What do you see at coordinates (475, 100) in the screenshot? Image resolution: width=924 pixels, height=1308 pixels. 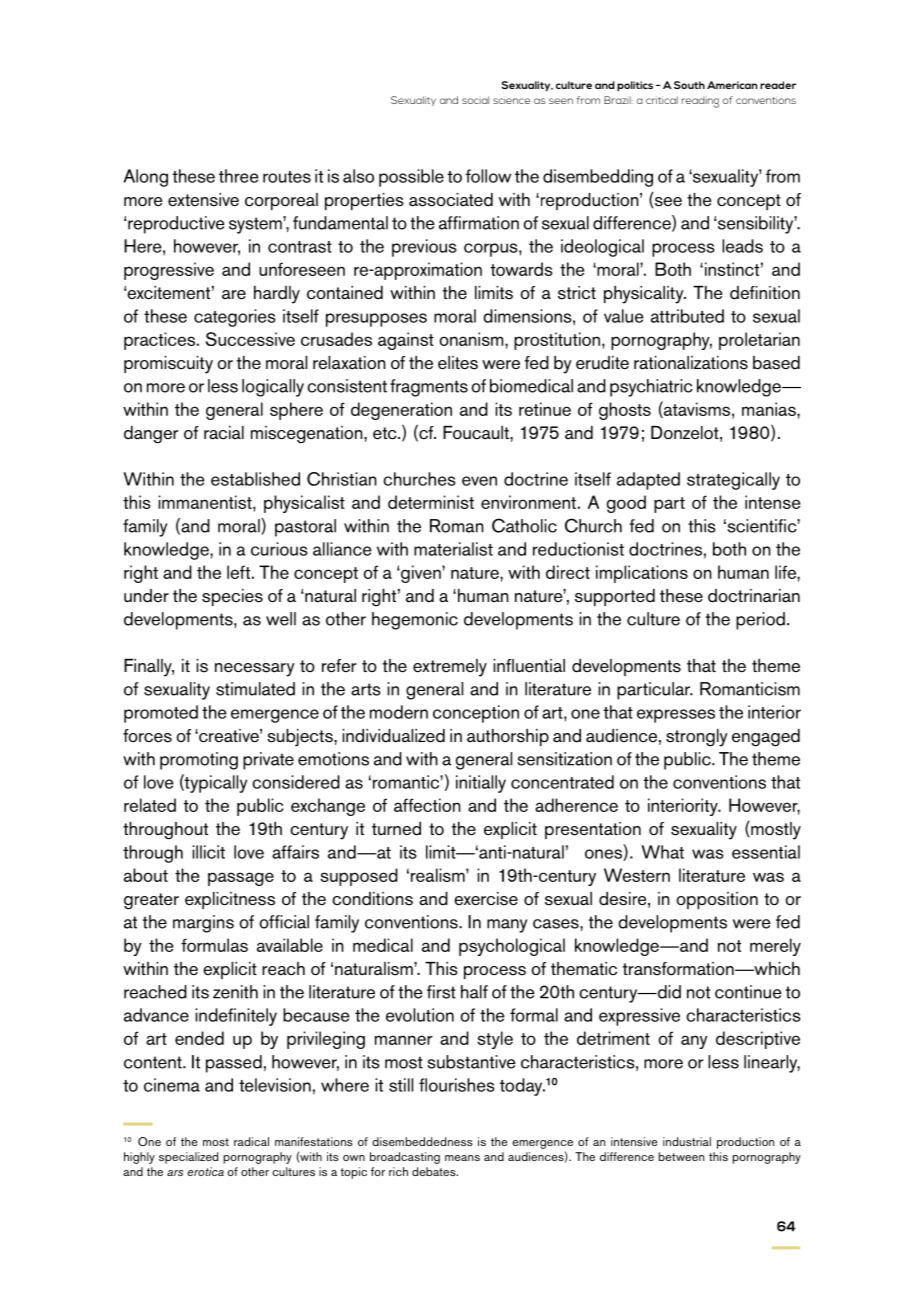 I see `social` at bounding box center [475, 100].
